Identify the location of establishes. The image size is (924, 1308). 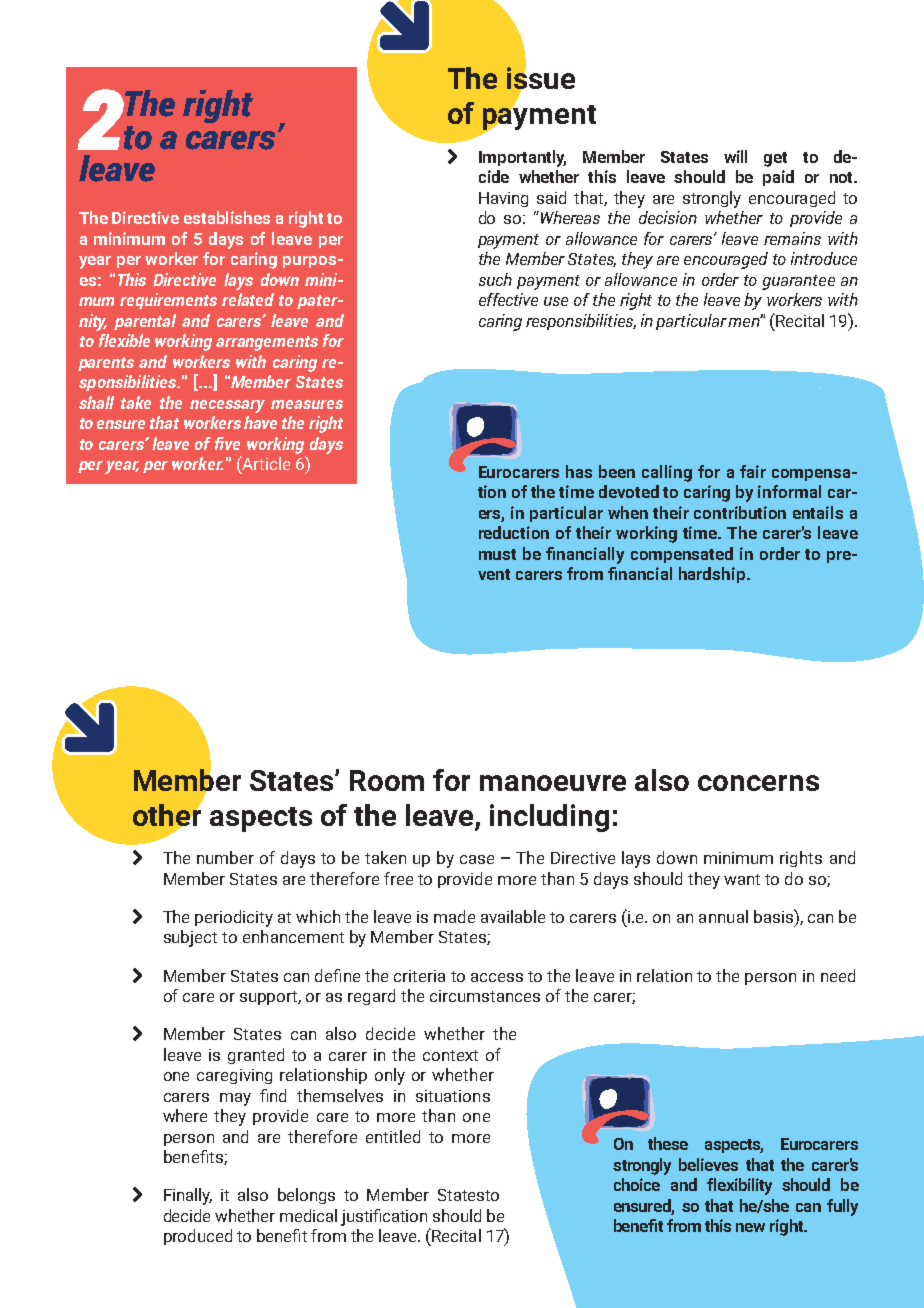
(227, 217).
